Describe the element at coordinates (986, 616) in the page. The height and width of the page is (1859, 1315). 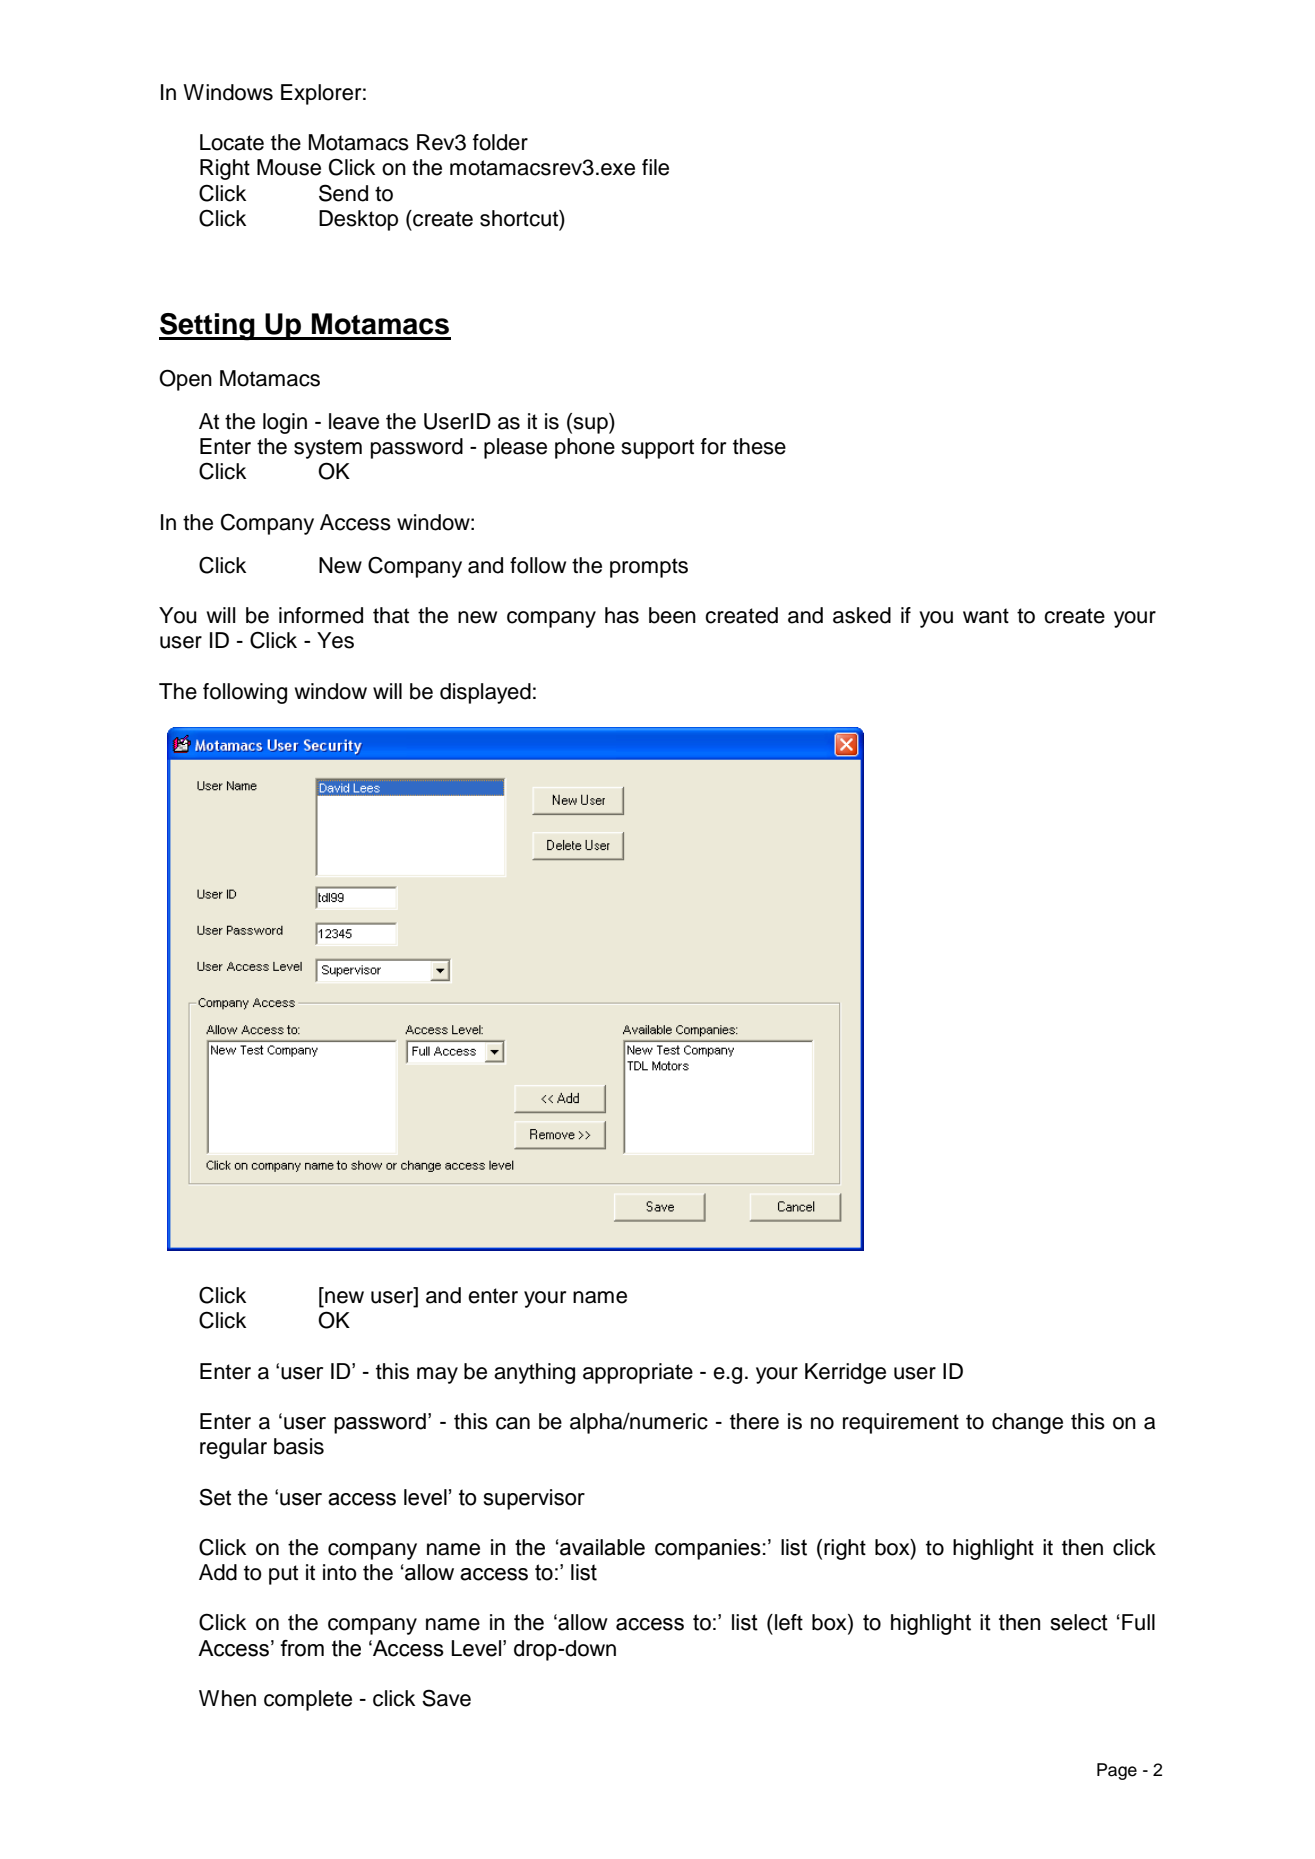
I see `want` at that location.
